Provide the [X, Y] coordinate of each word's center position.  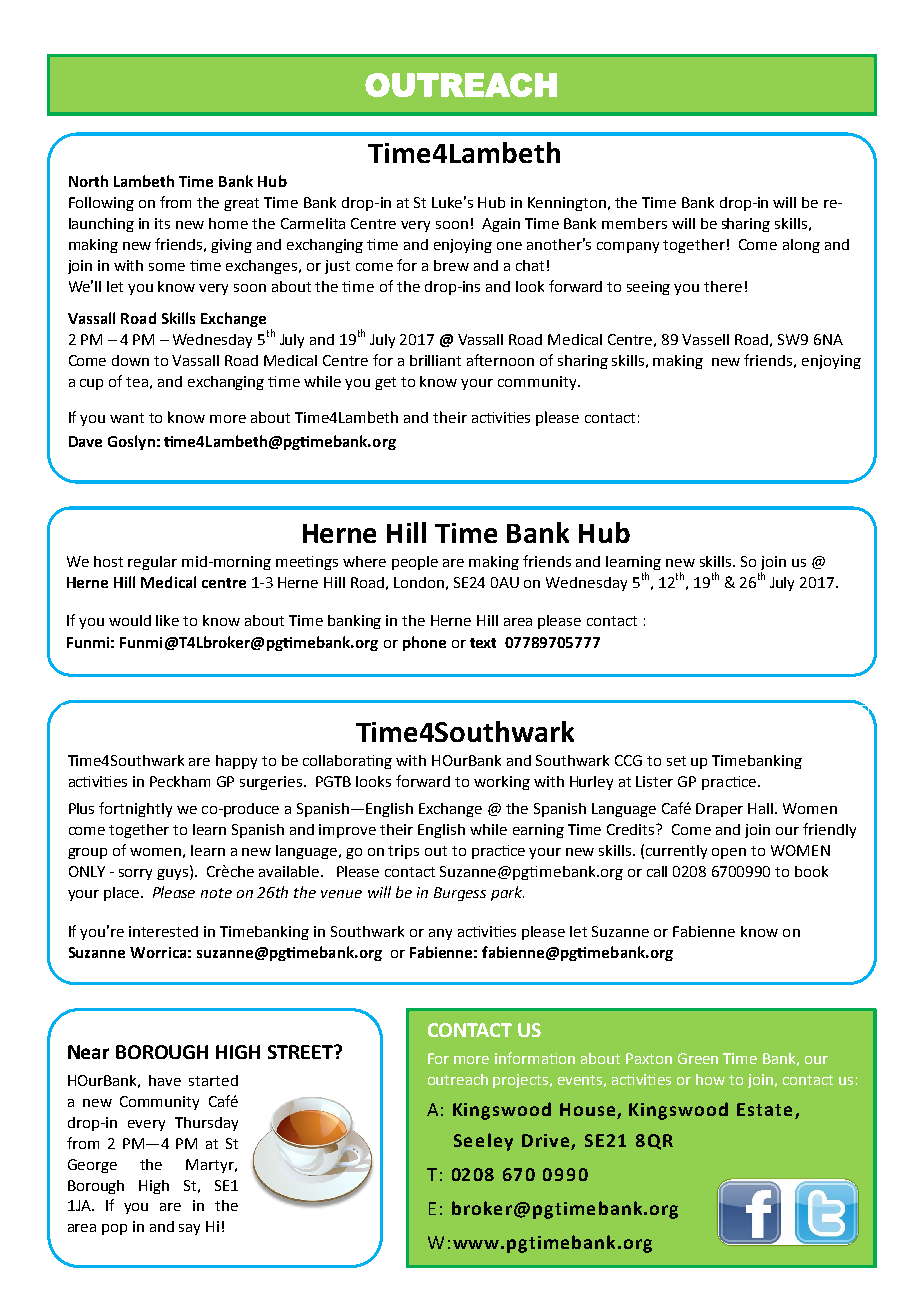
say [189, 1229]
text [483, 643]
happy [236, 762]
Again [501, 225]
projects [522, 1081]
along [801, 246]
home [228, 223]
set [676, 761]
